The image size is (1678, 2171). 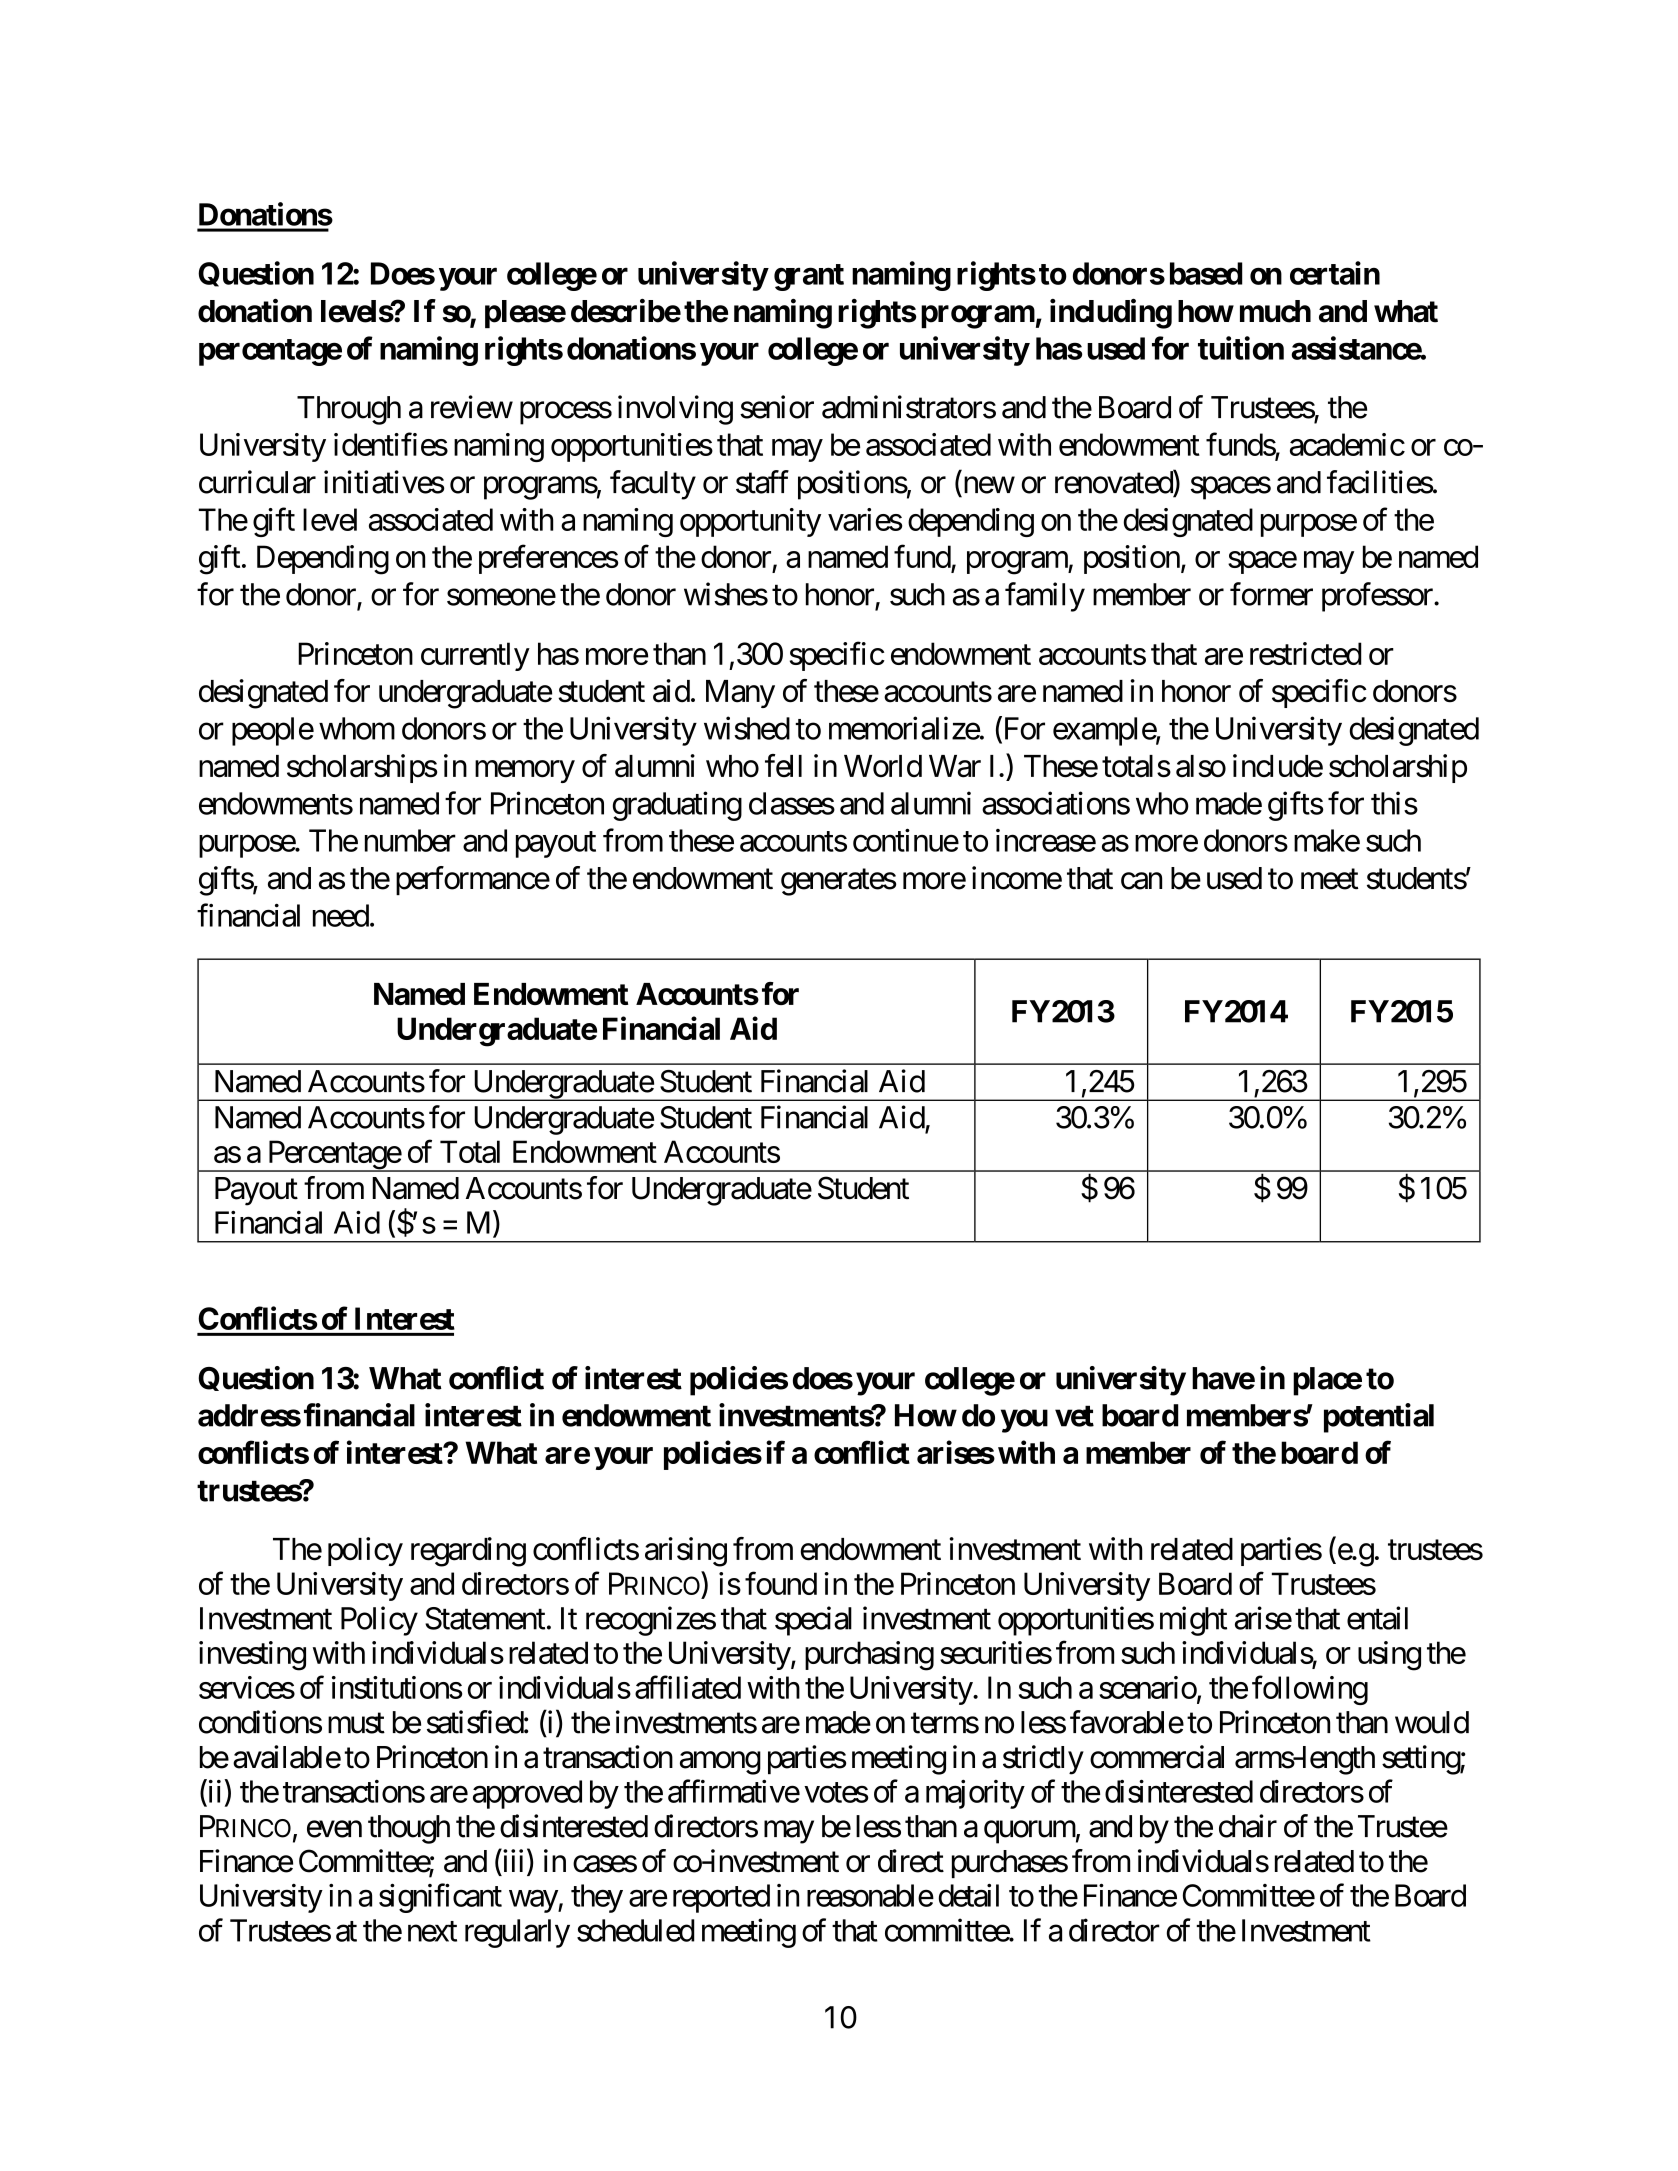 What do you see at coordinates (1377, 1618) in the screenshot?
I see `entail` at bounding box center [1377, 1618].
